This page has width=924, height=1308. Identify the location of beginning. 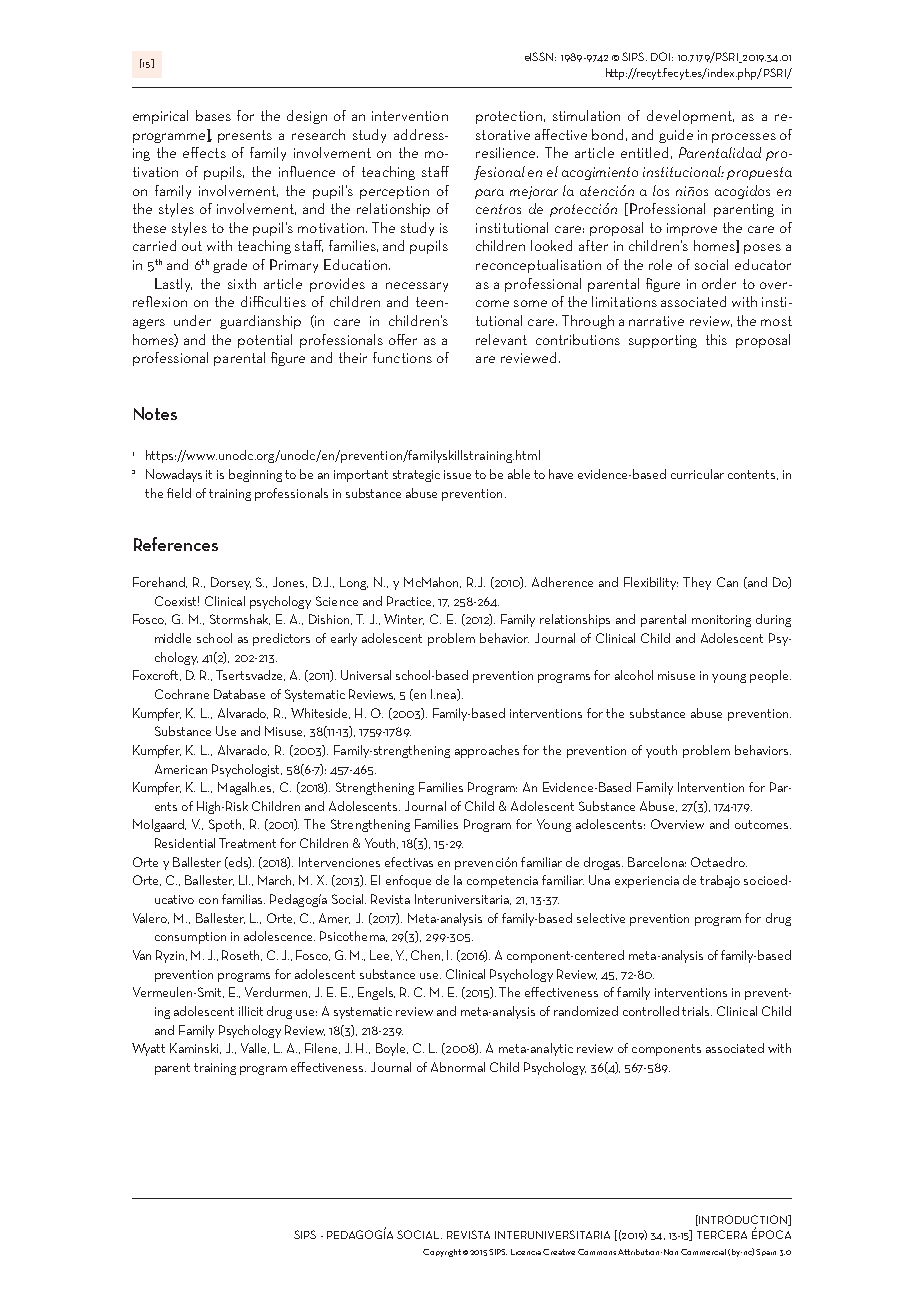
(255, 475).
